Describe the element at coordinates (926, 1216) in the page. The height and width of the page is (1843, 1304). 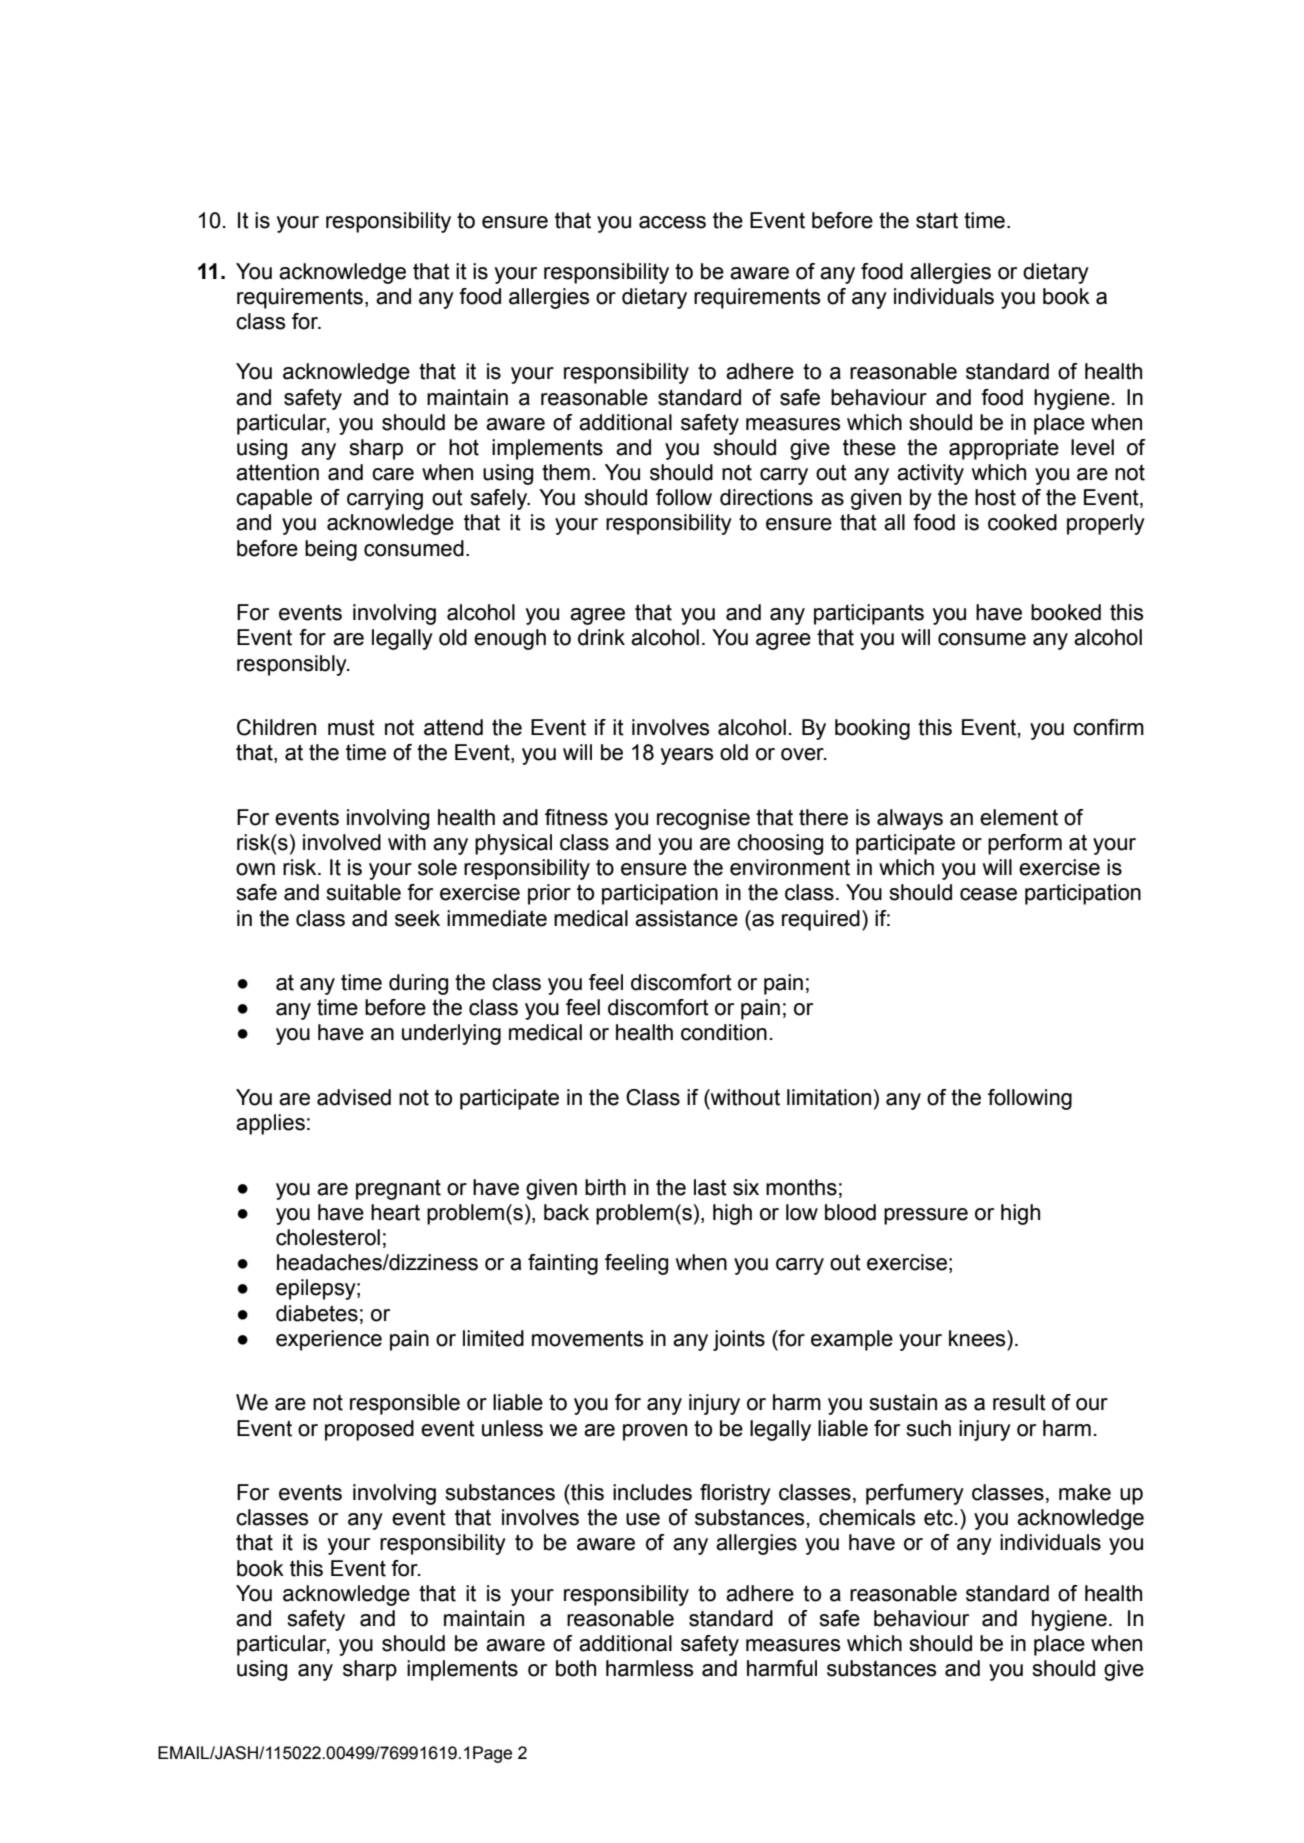
I see `pressure` at that location.
